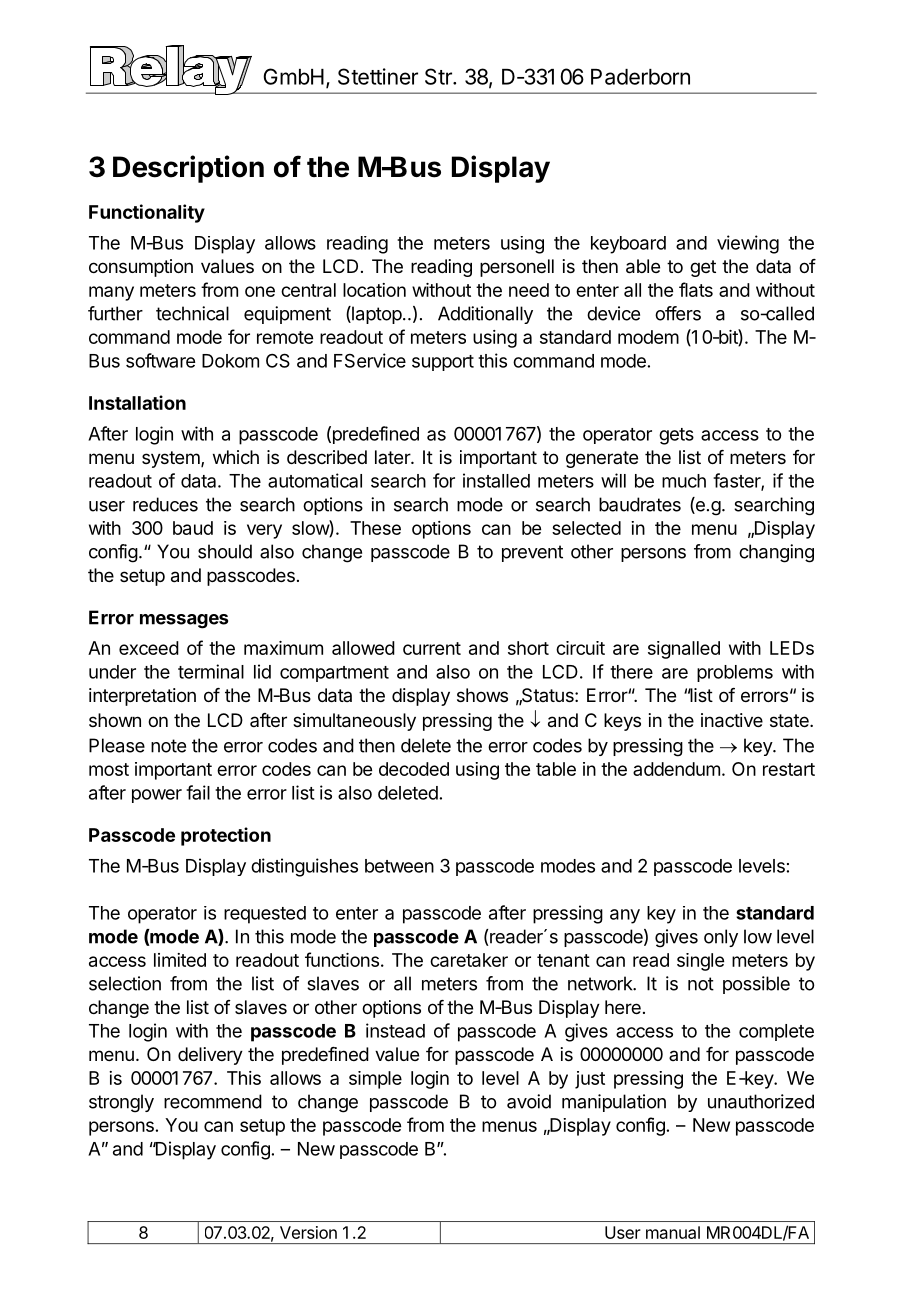 The image size is (924, 1308). I want to click on manual, so click(673, 1232).
